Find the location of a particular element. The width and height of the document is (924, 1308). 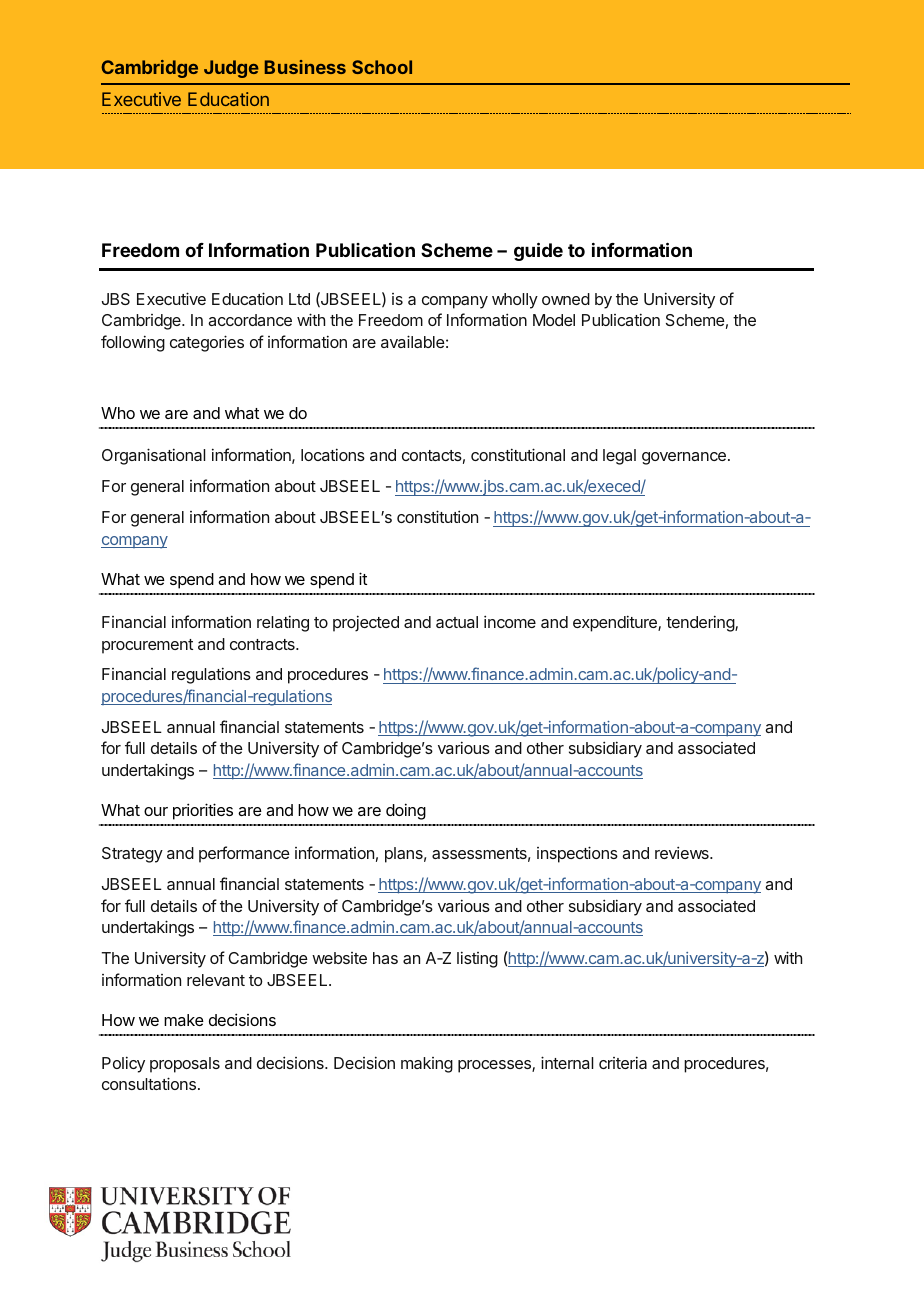

procurement is located at coordinates (147, 646).
